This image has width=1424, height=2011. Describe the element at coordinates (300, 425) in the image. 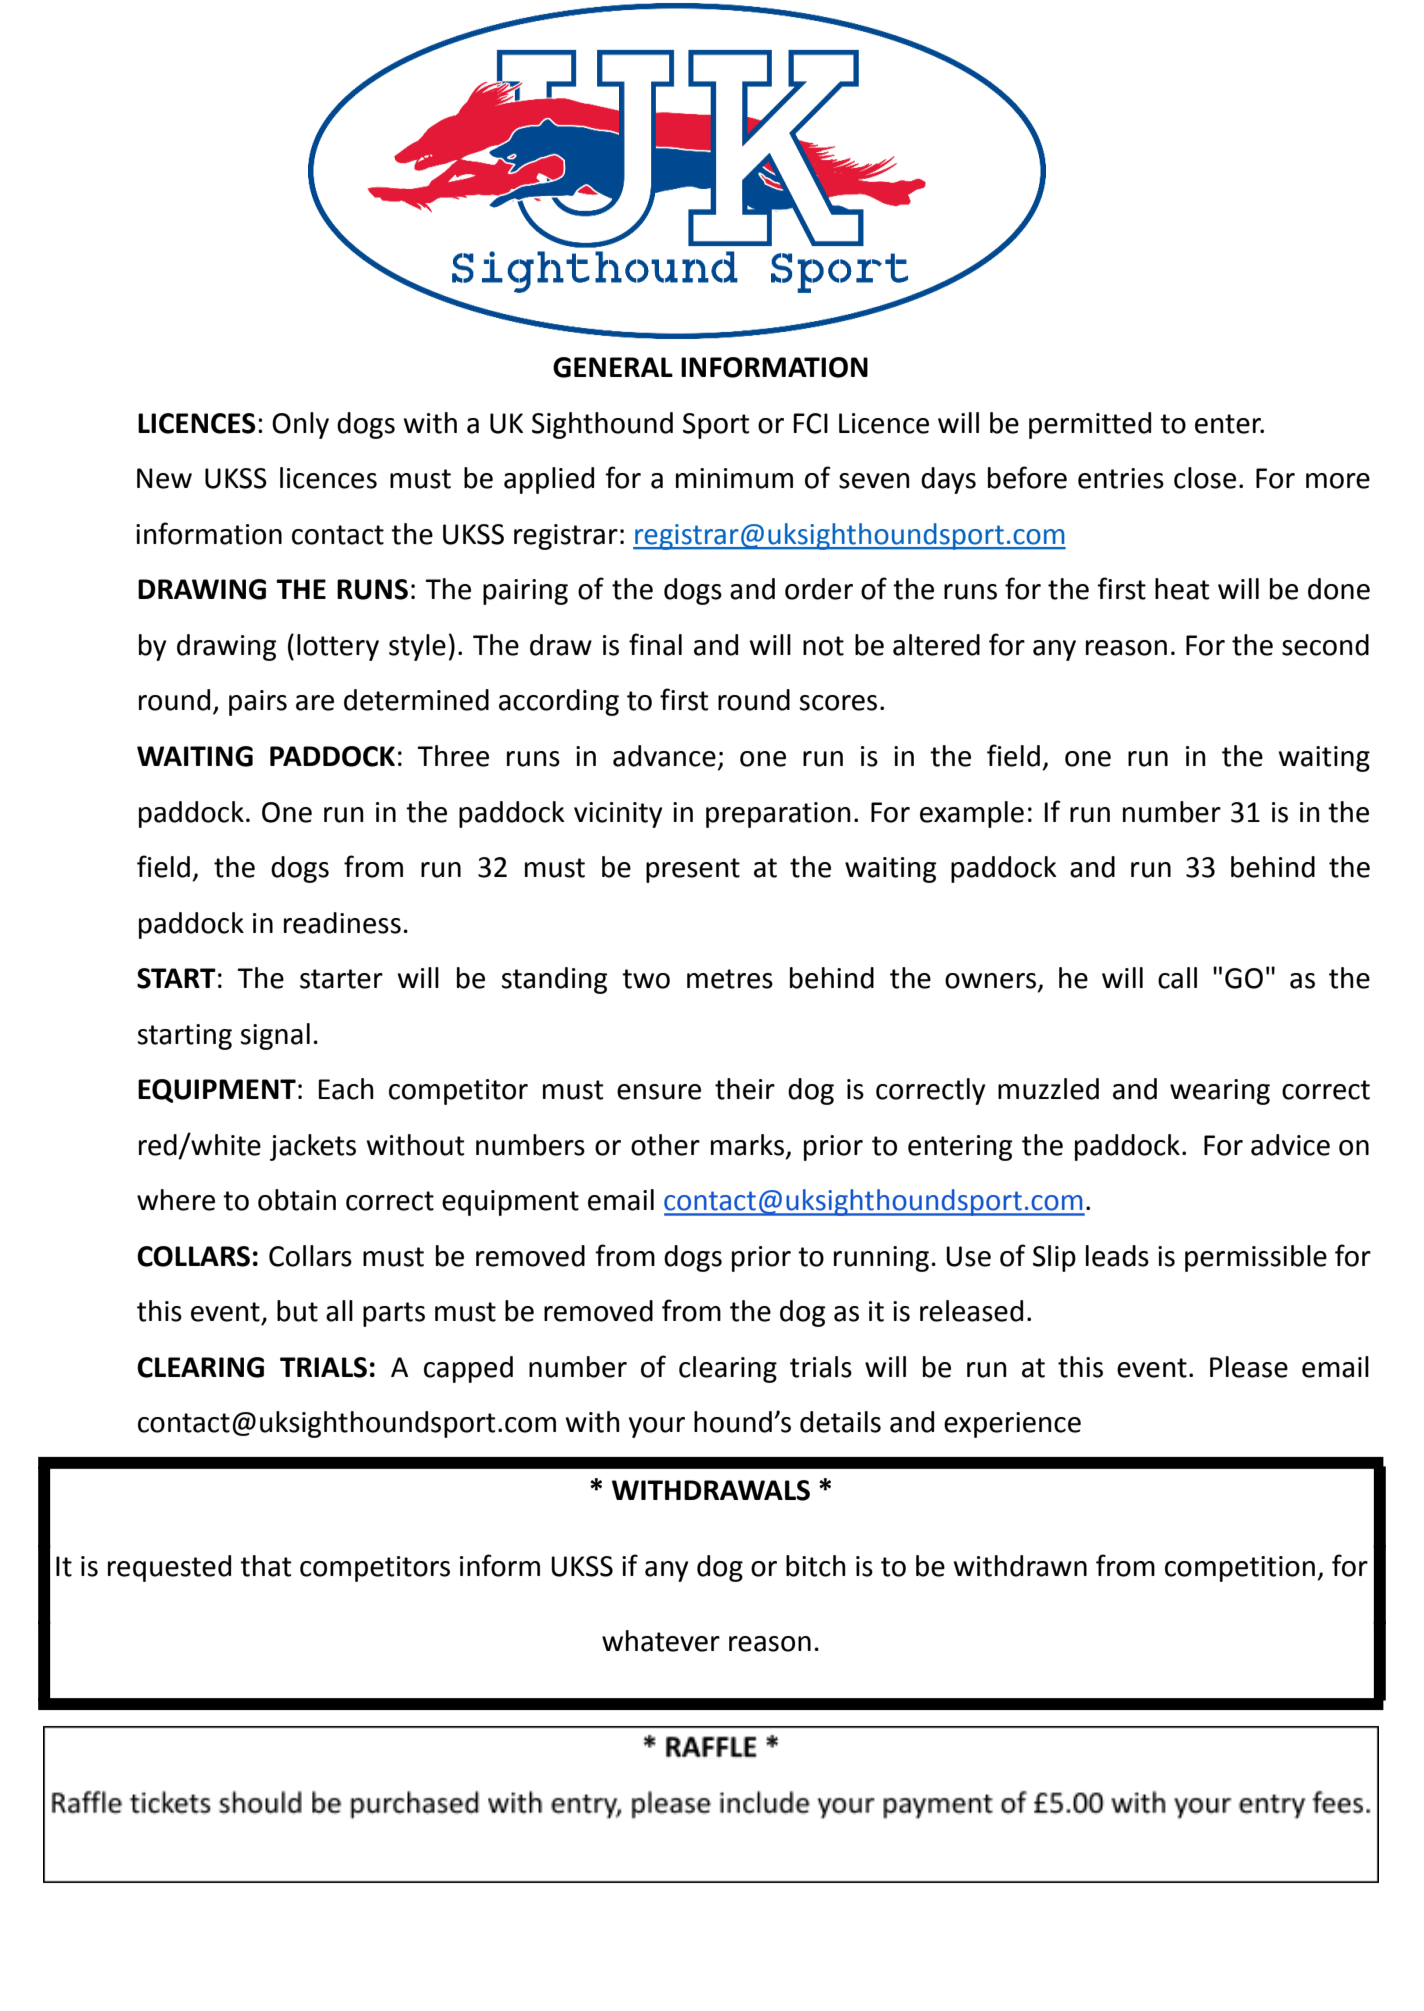

I see `Only` at that location.
